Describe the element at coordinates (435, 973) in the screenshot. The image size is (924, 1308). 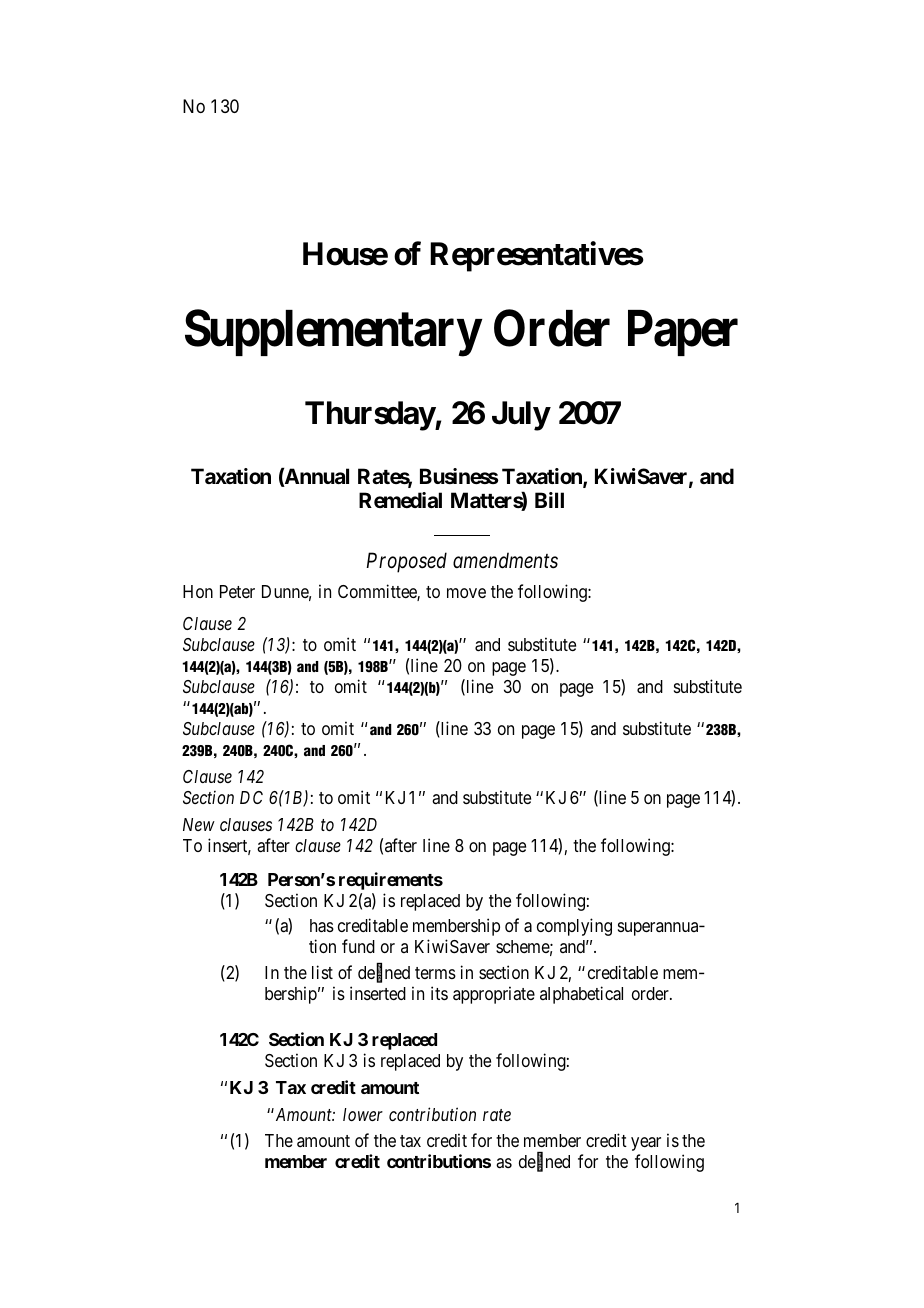
I see `terms` at that location.
